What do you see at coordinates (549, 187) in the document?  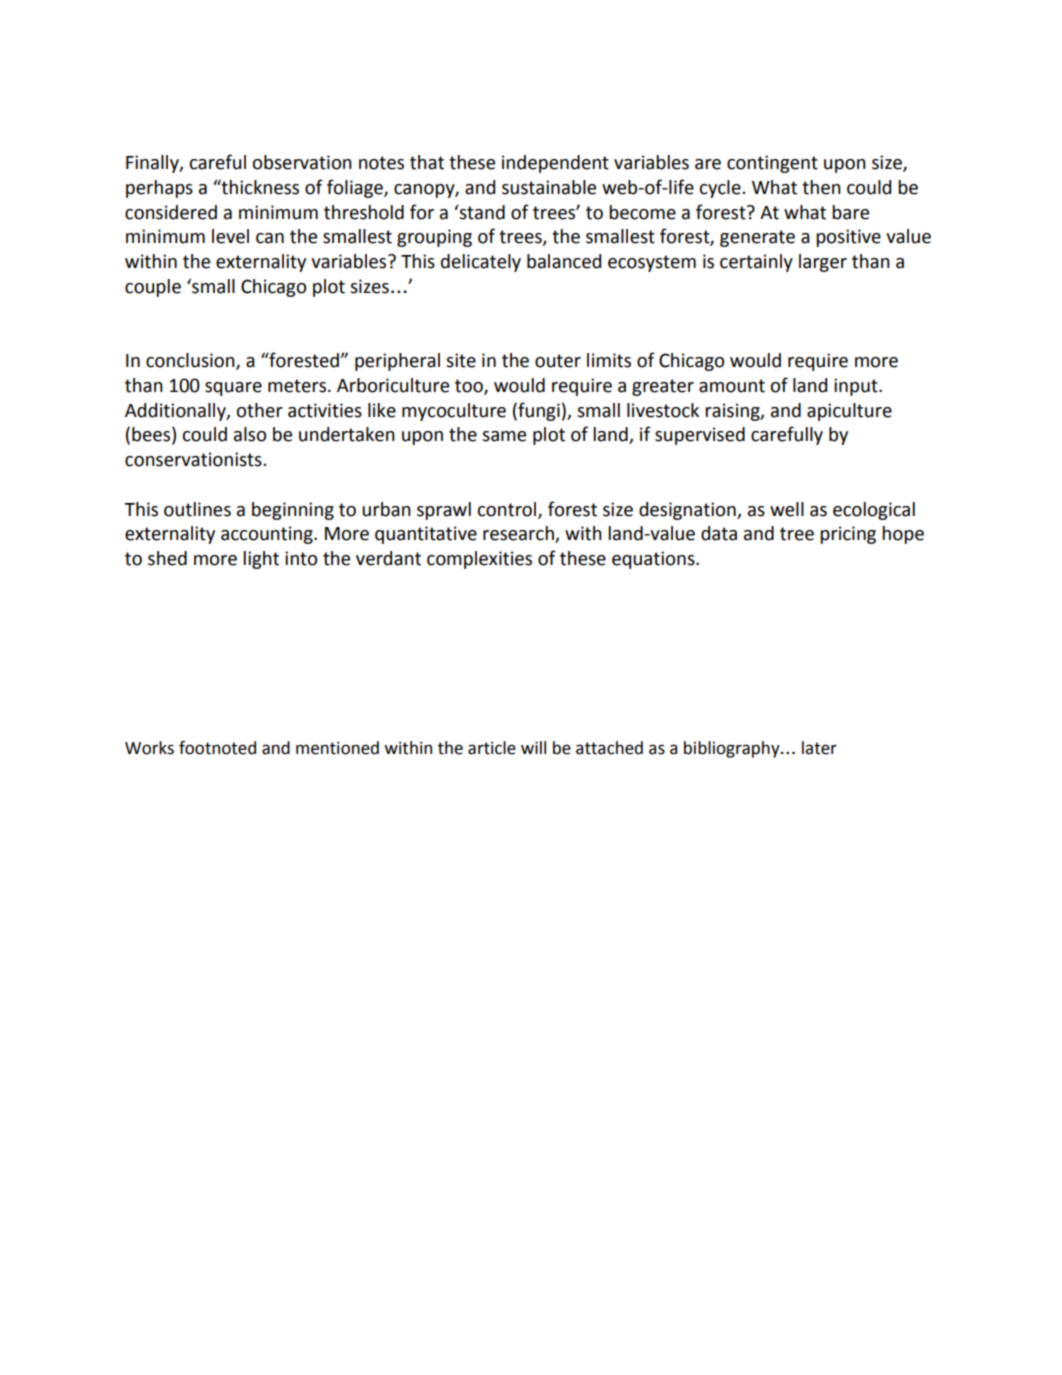 I see `sustainable` at bounding box center [549, 187].
